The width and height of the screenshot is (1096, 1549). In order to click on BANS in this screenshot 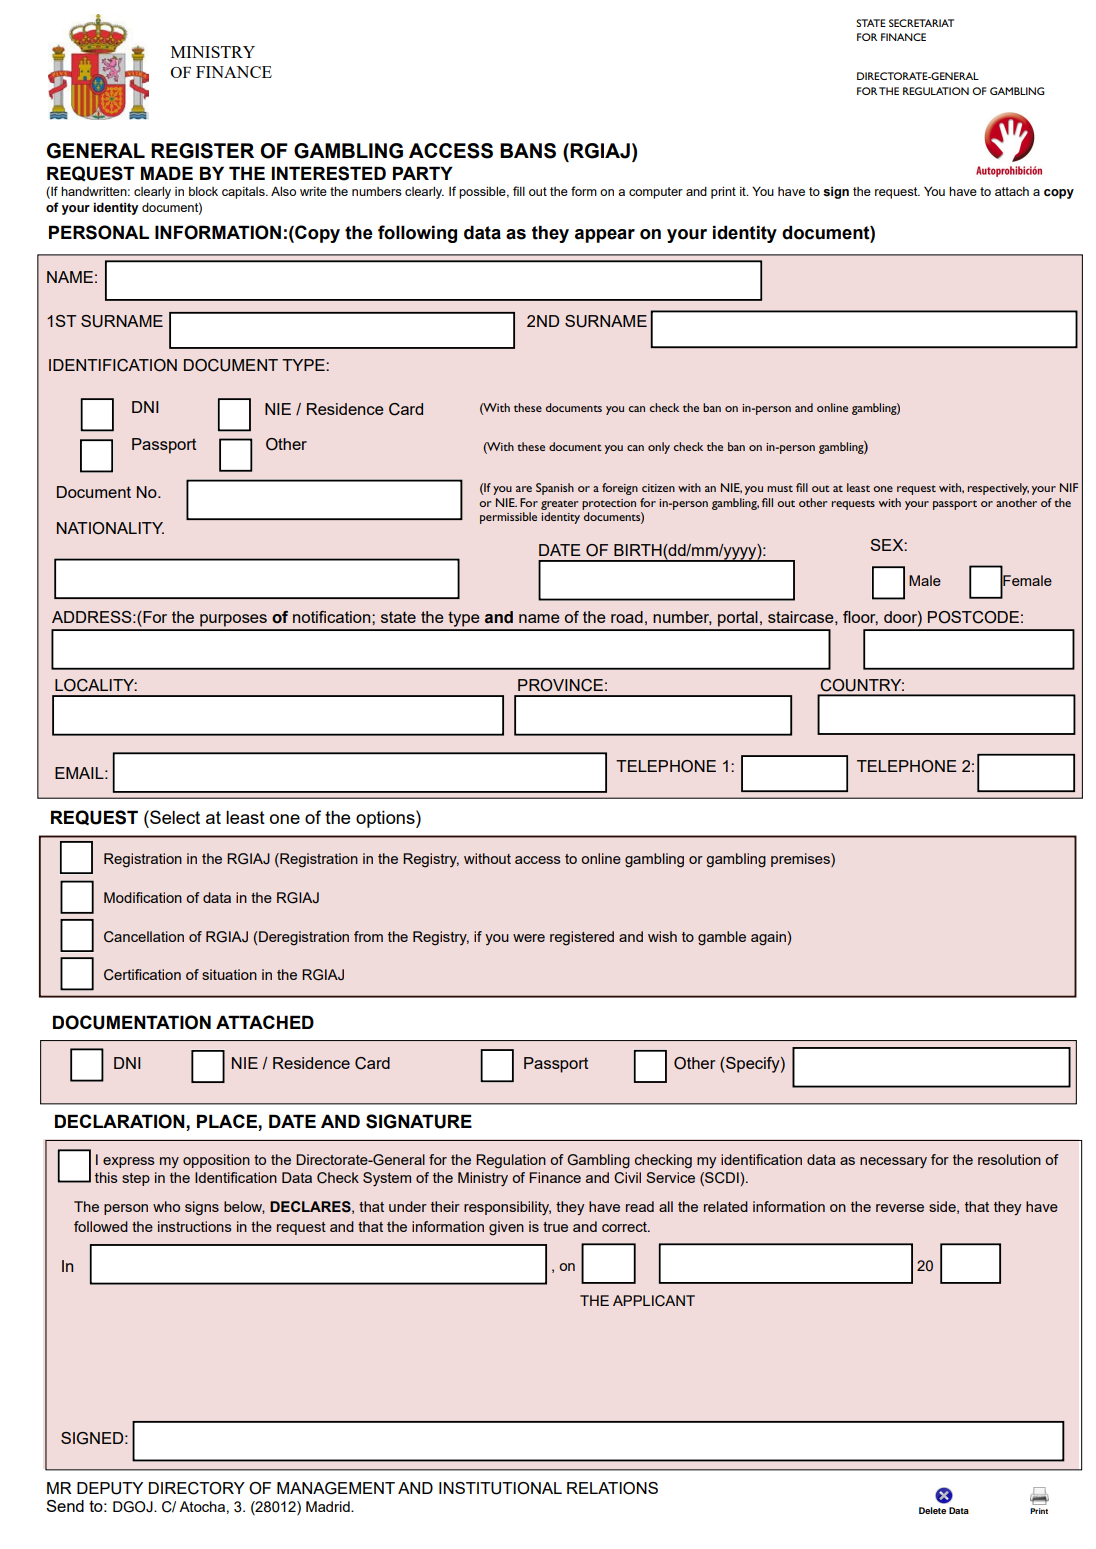, I will do `click(528, 151)`.
